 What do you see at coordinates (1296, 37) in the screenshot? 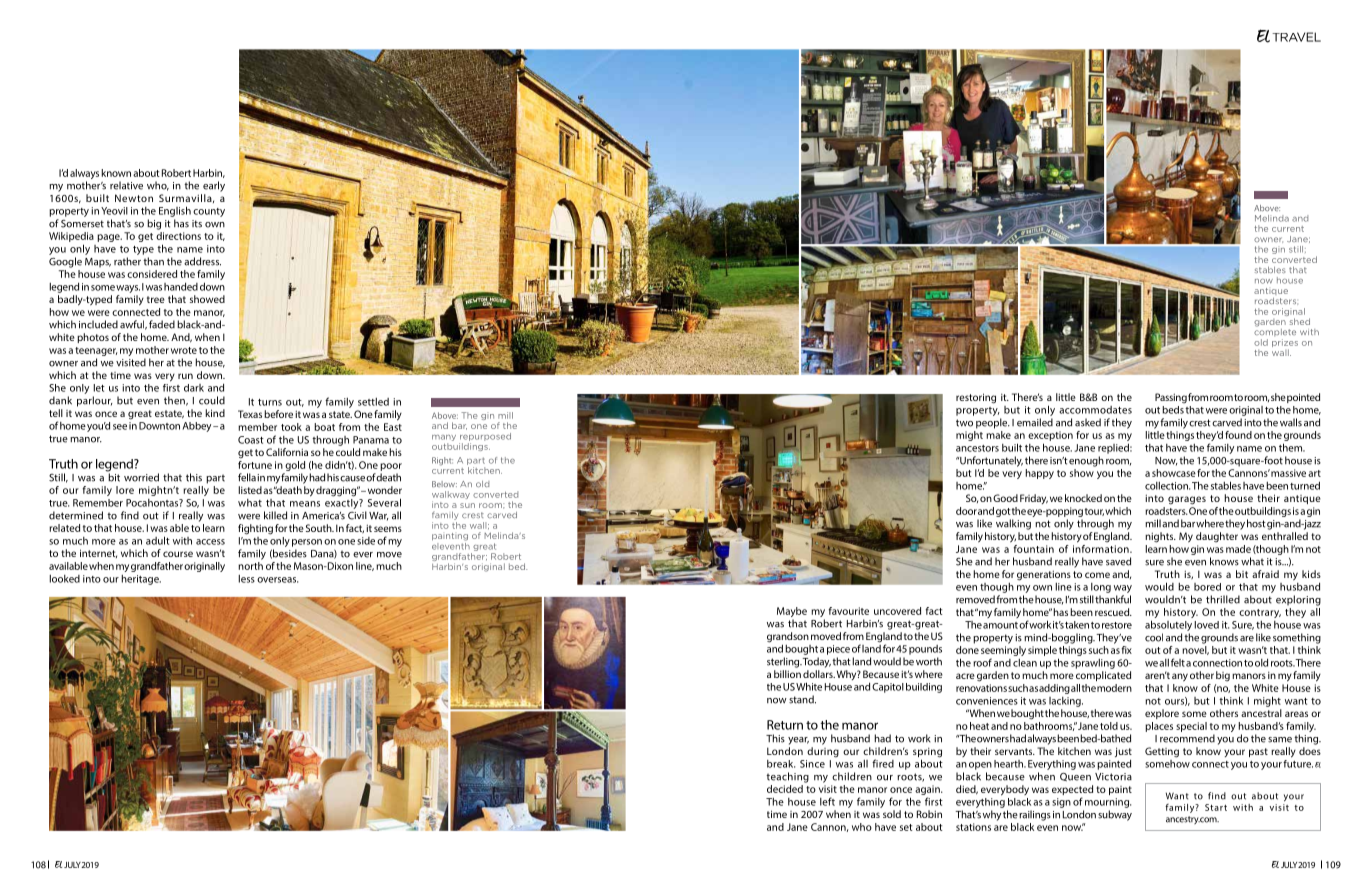
I see `TRAVEL` at bounding box center [1296, 37].
